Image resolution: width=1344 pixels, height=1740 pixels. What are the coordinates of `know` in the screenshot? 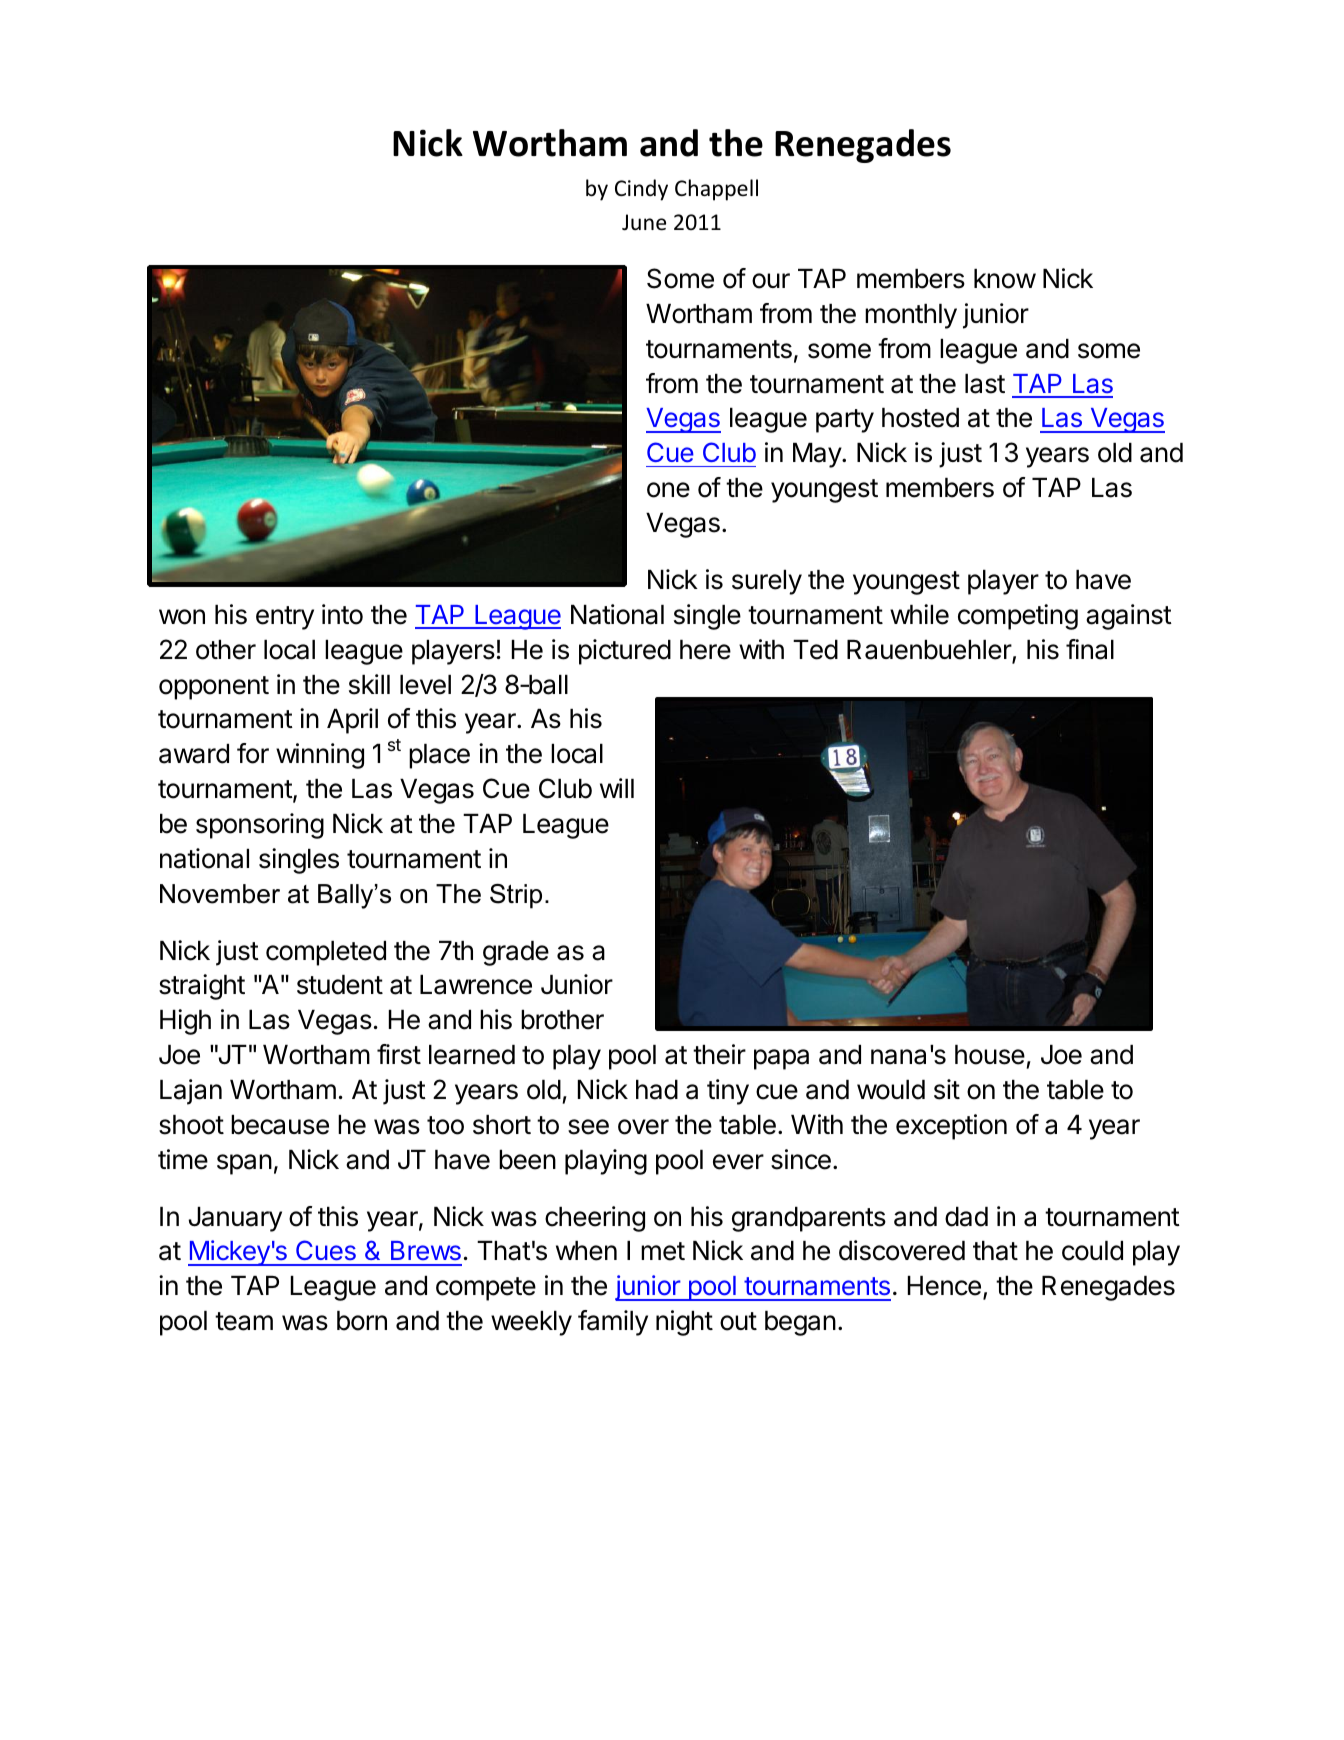 It's located at (1005, 279).
